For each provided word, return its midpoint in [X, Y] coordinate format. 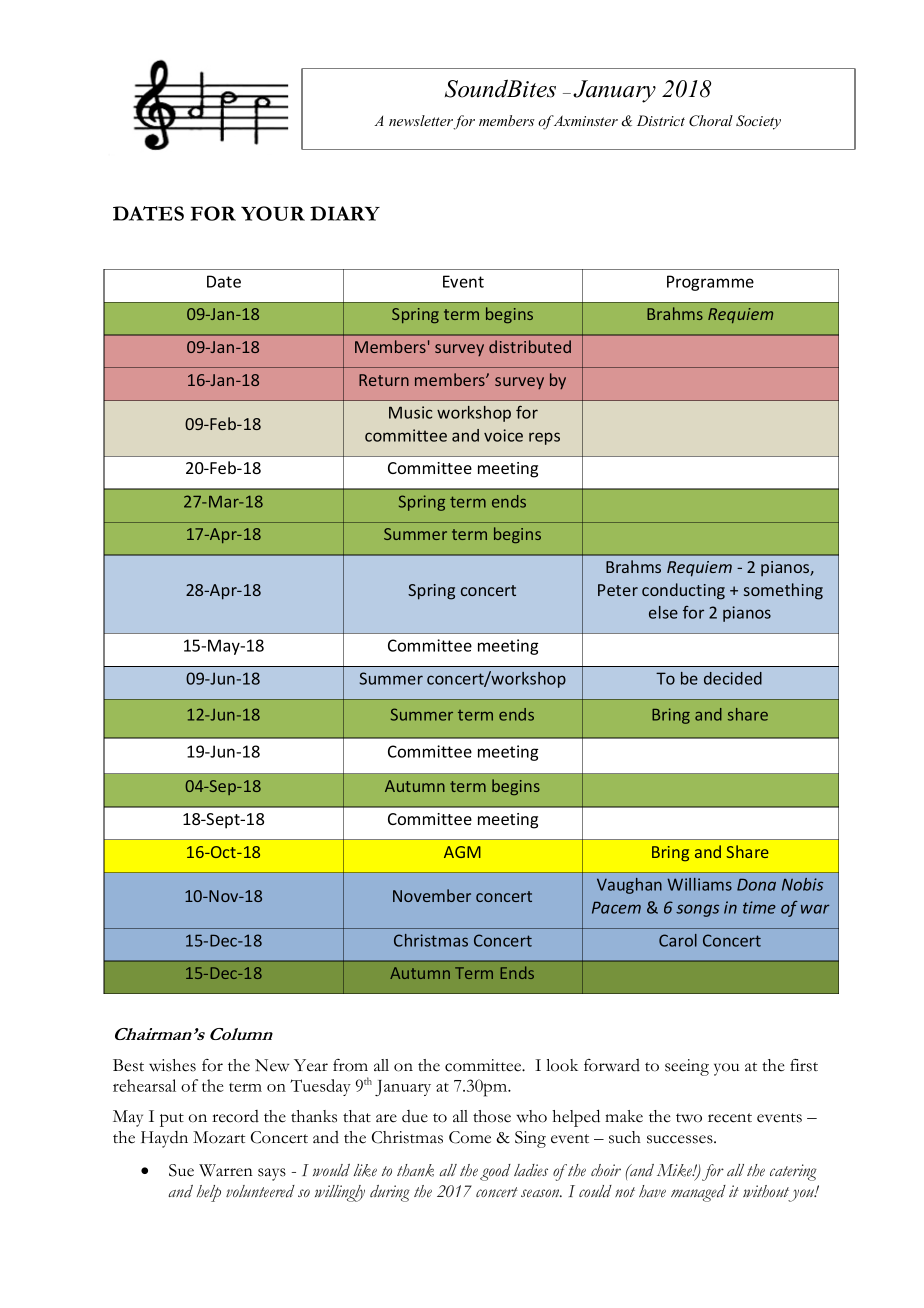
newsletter [421, 122]
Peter [618, 590]
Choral [711, 121]
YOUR [273, 213]
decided [733, 678]
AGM [462, 852]
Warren [226, 1170]
